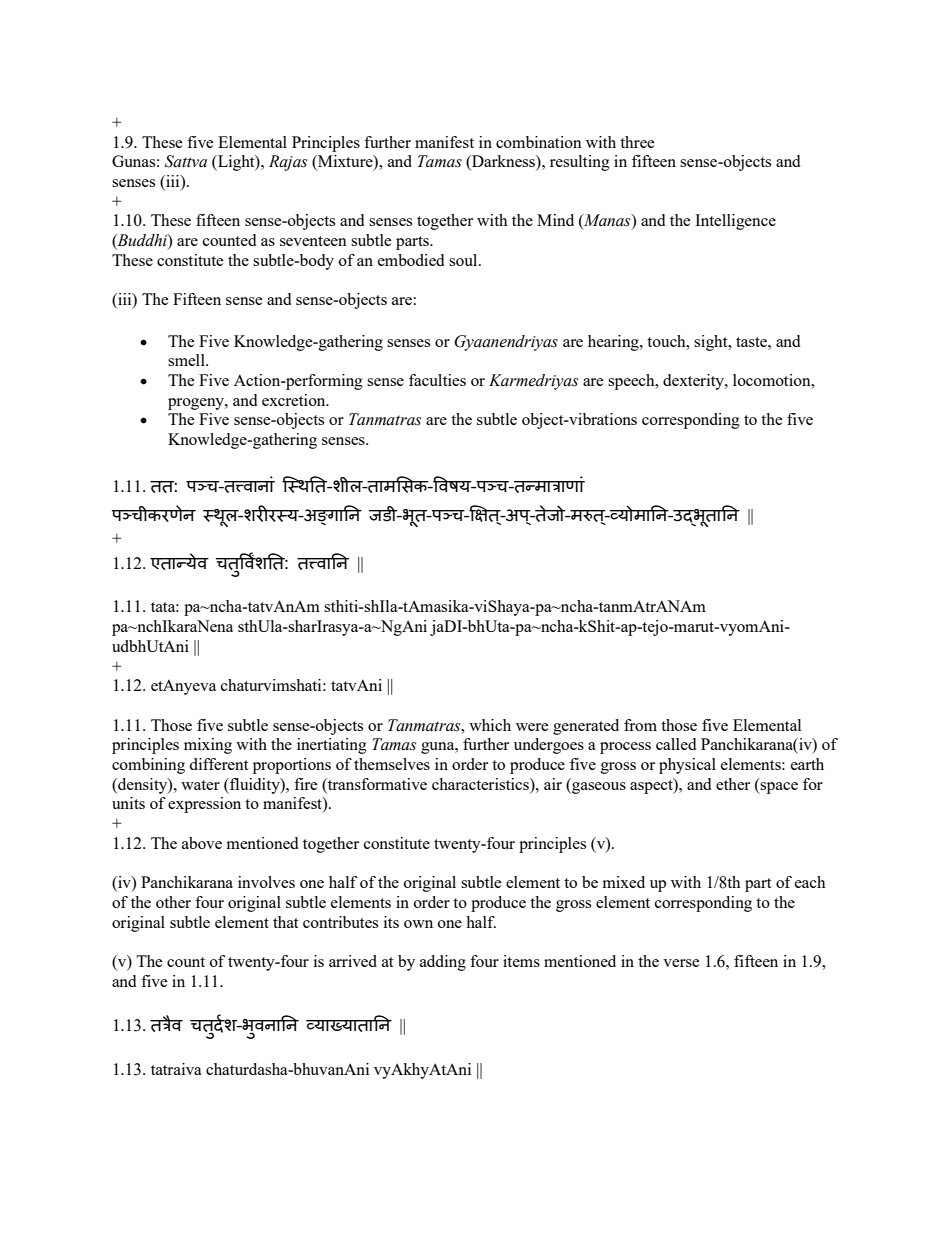 The height and width of the page is (1233, 952). Describe the element at coordinates (490, 725) in the page. I see `which` at that location.
